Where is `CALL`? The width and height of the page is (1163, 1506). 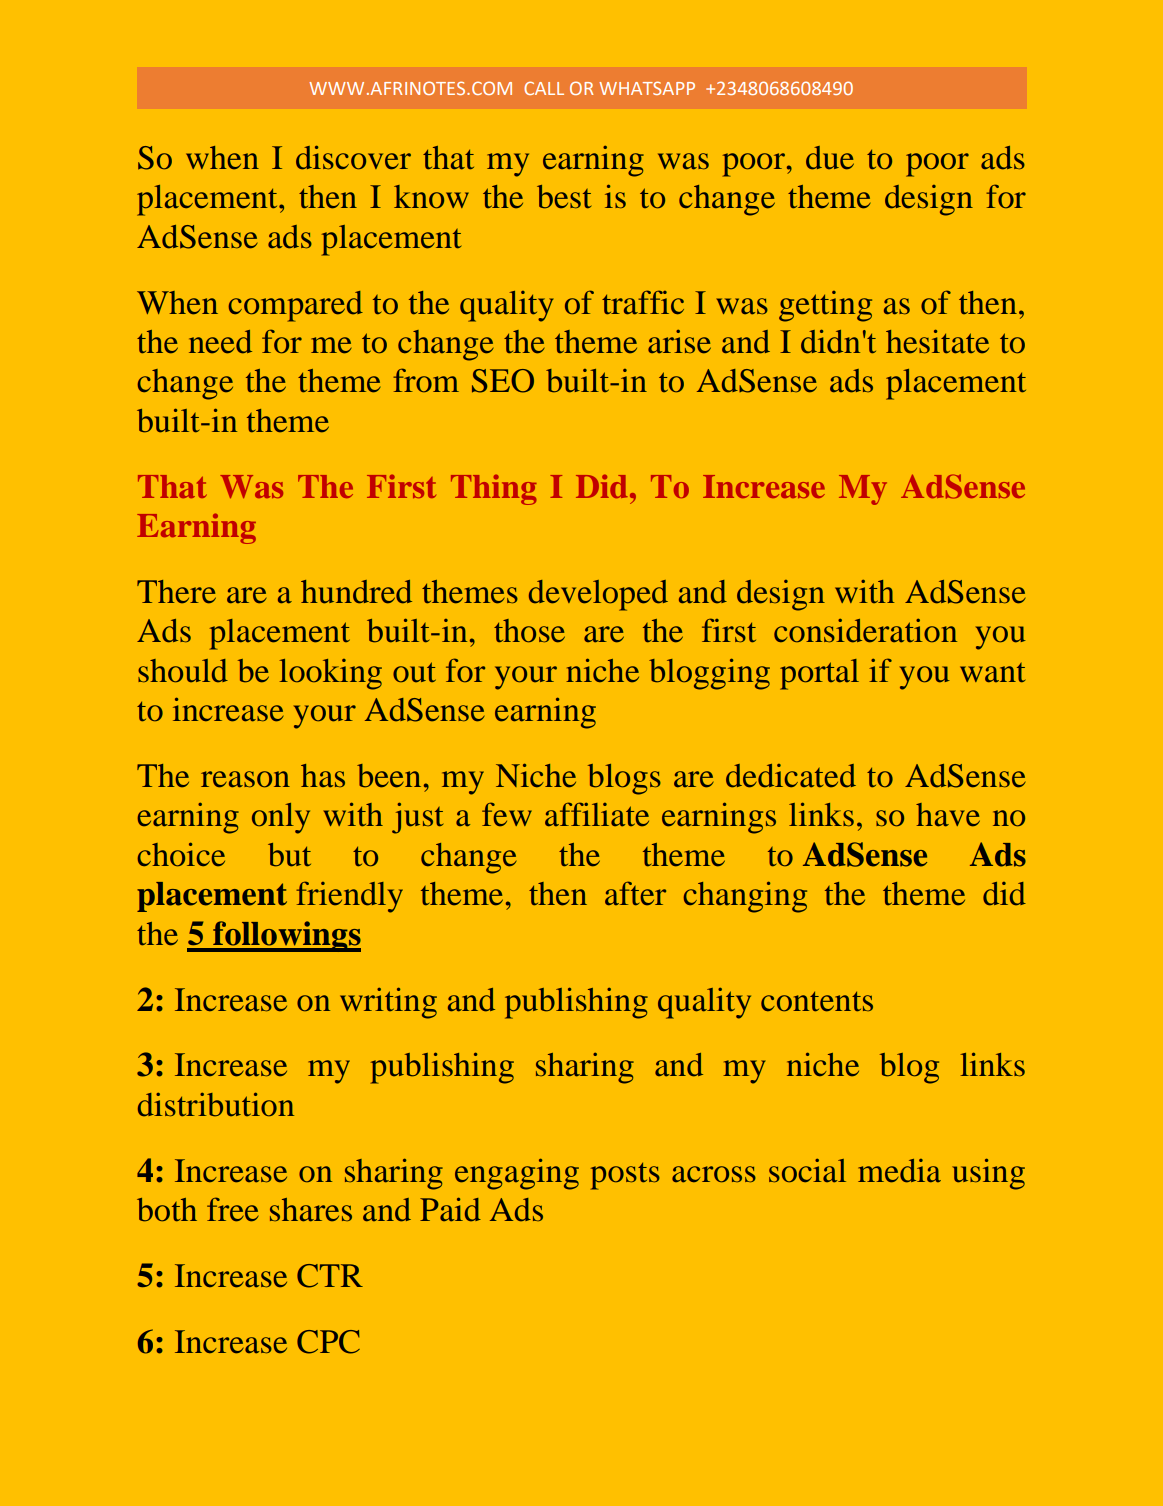 CALL is located at coordinates (544, 88).
